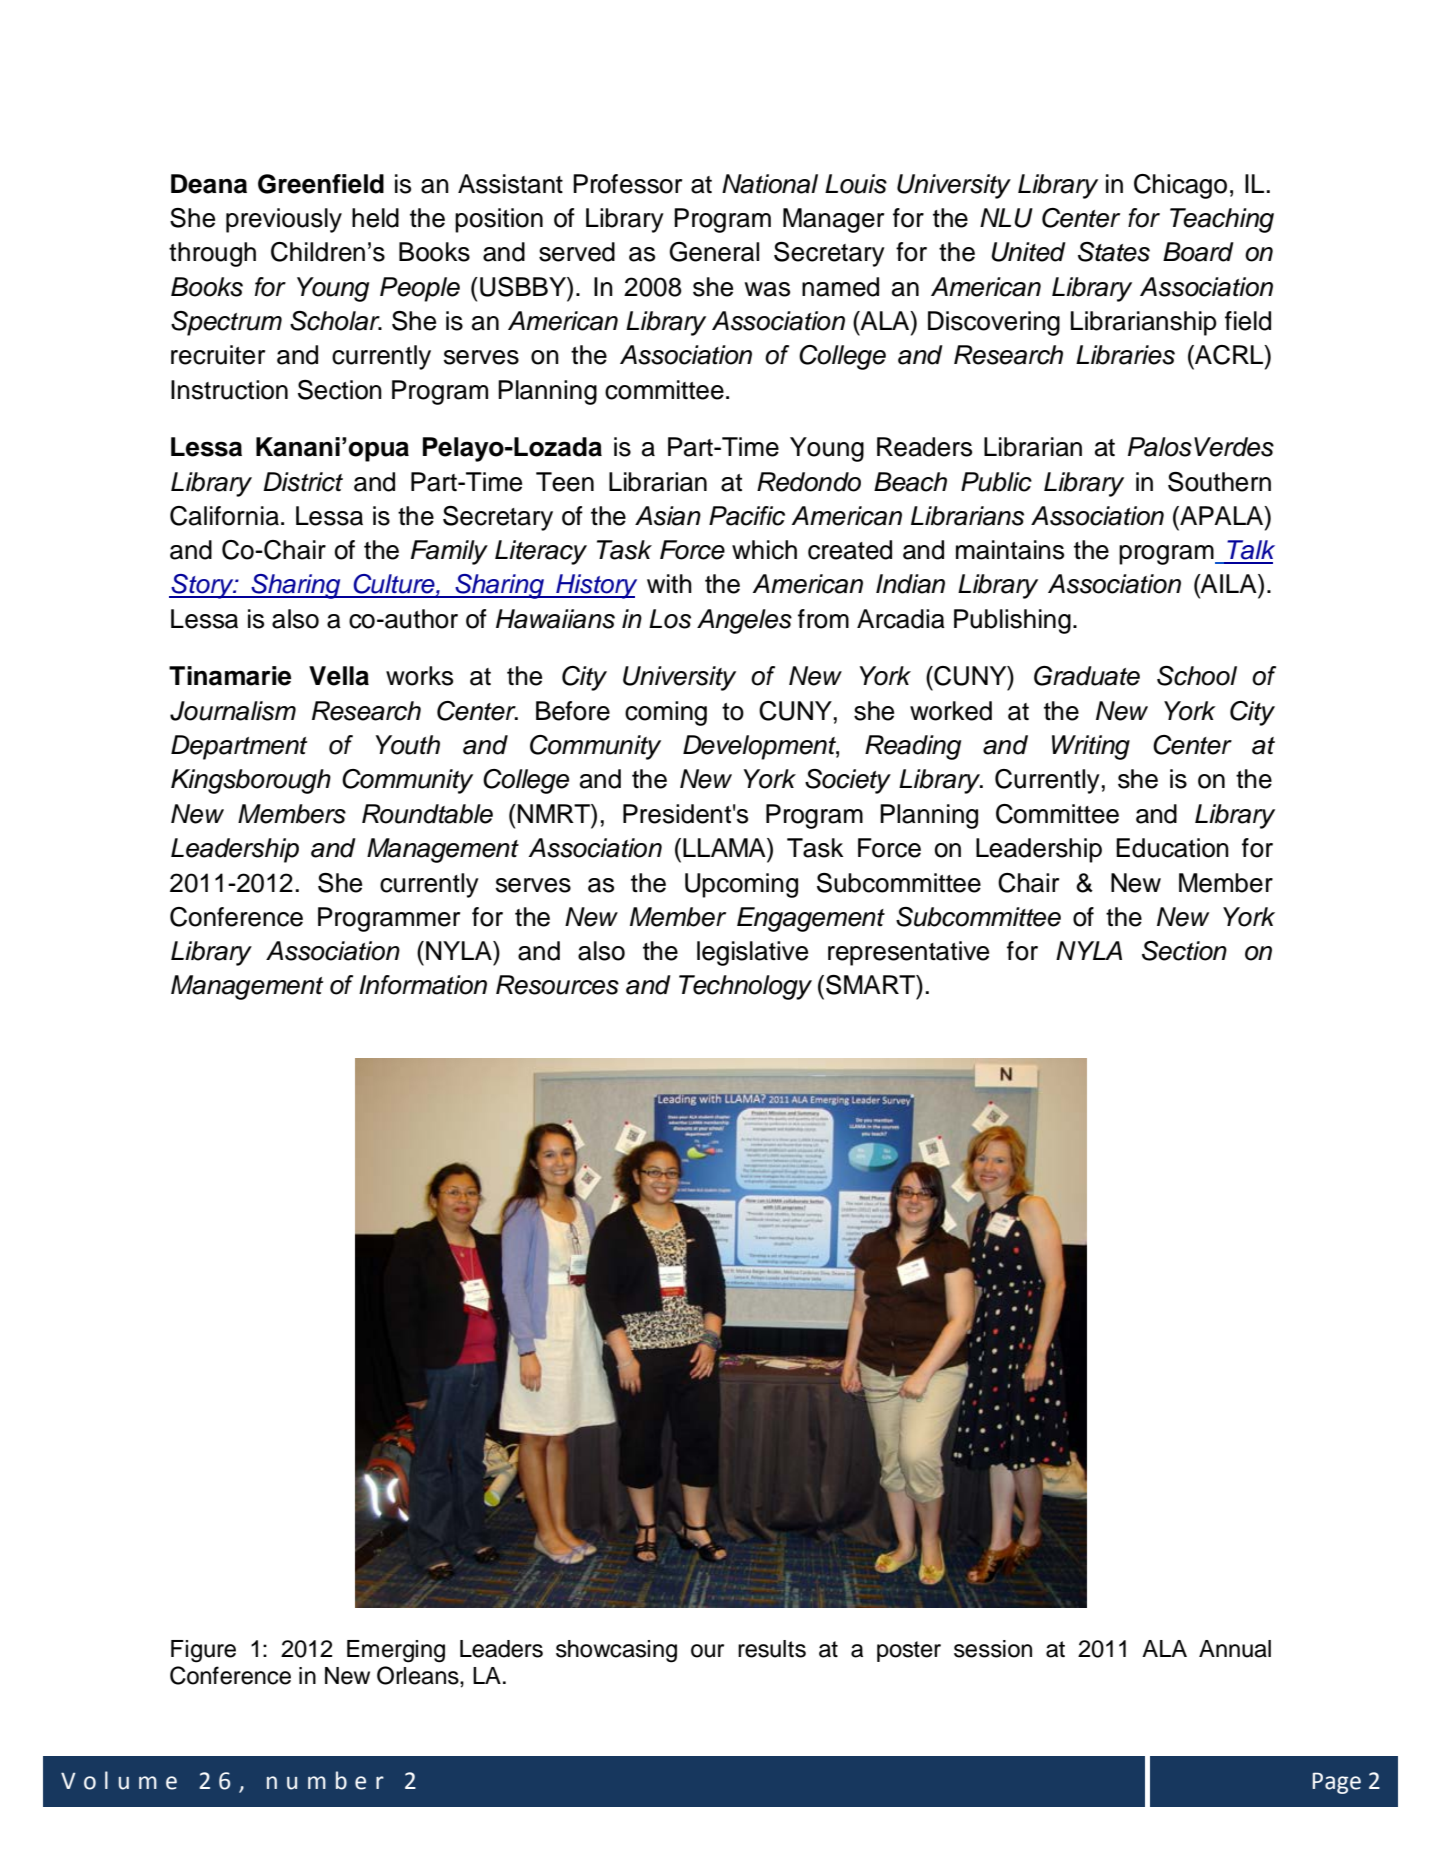 The image size is (1442, 1866). I want to click on California, so click(224, 516).
